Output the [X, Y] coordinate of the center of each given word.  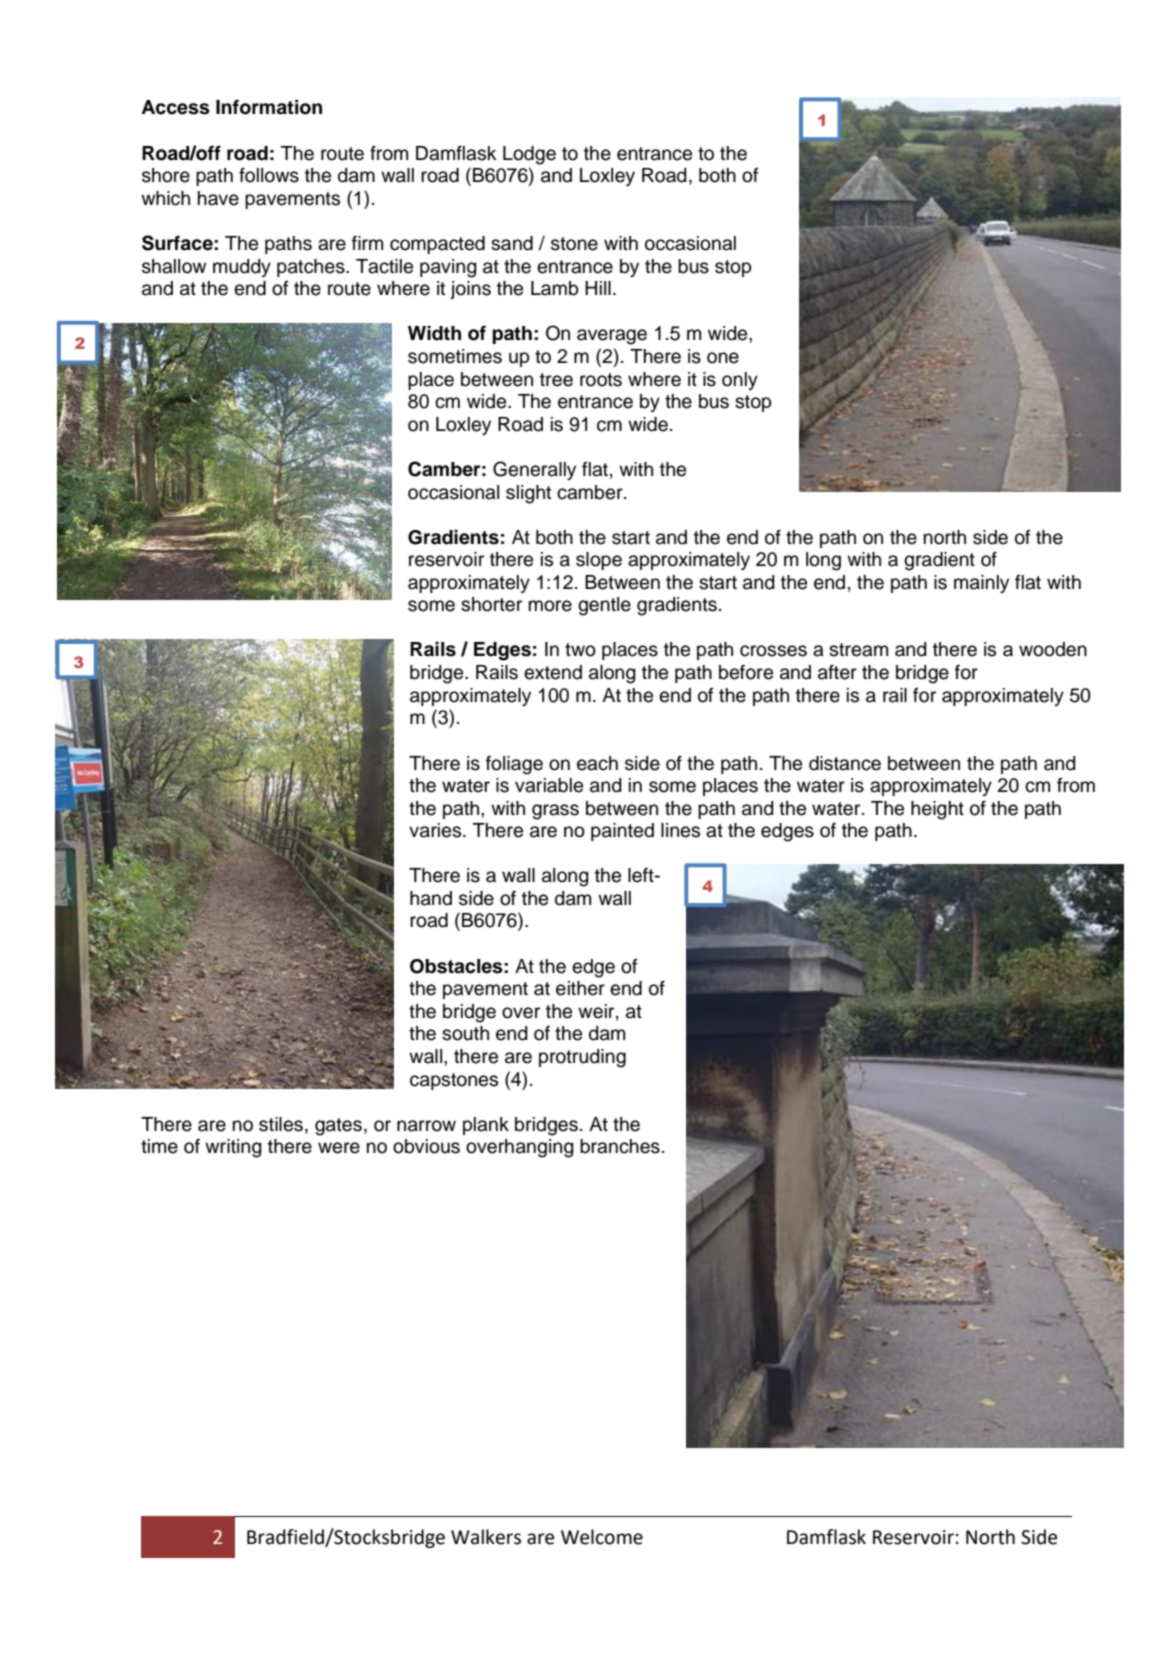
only [740, 381]
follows [269, 175]
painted [622, 832]
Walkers [486, 1537]
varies [436, 830]
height [937, 810]
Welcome [602, 1537]
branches [620, 1146]
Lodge [529, 155]
